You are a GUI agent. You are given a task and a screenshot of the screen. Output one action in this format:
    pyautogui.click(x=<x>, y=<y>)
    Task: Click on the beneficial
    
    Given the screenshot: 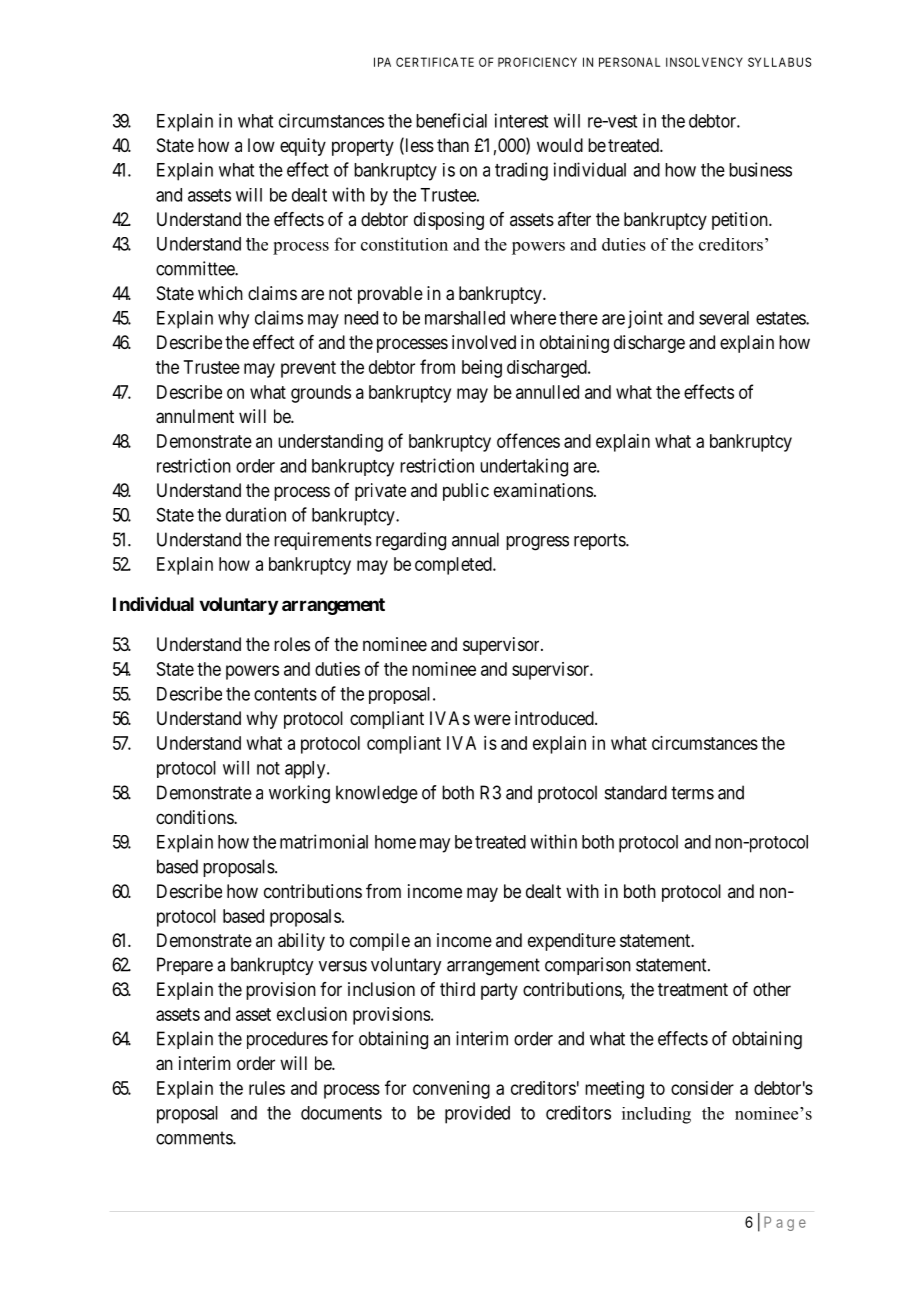 What is the action you would take?
    pyautogui.click(x=451, y=120)
